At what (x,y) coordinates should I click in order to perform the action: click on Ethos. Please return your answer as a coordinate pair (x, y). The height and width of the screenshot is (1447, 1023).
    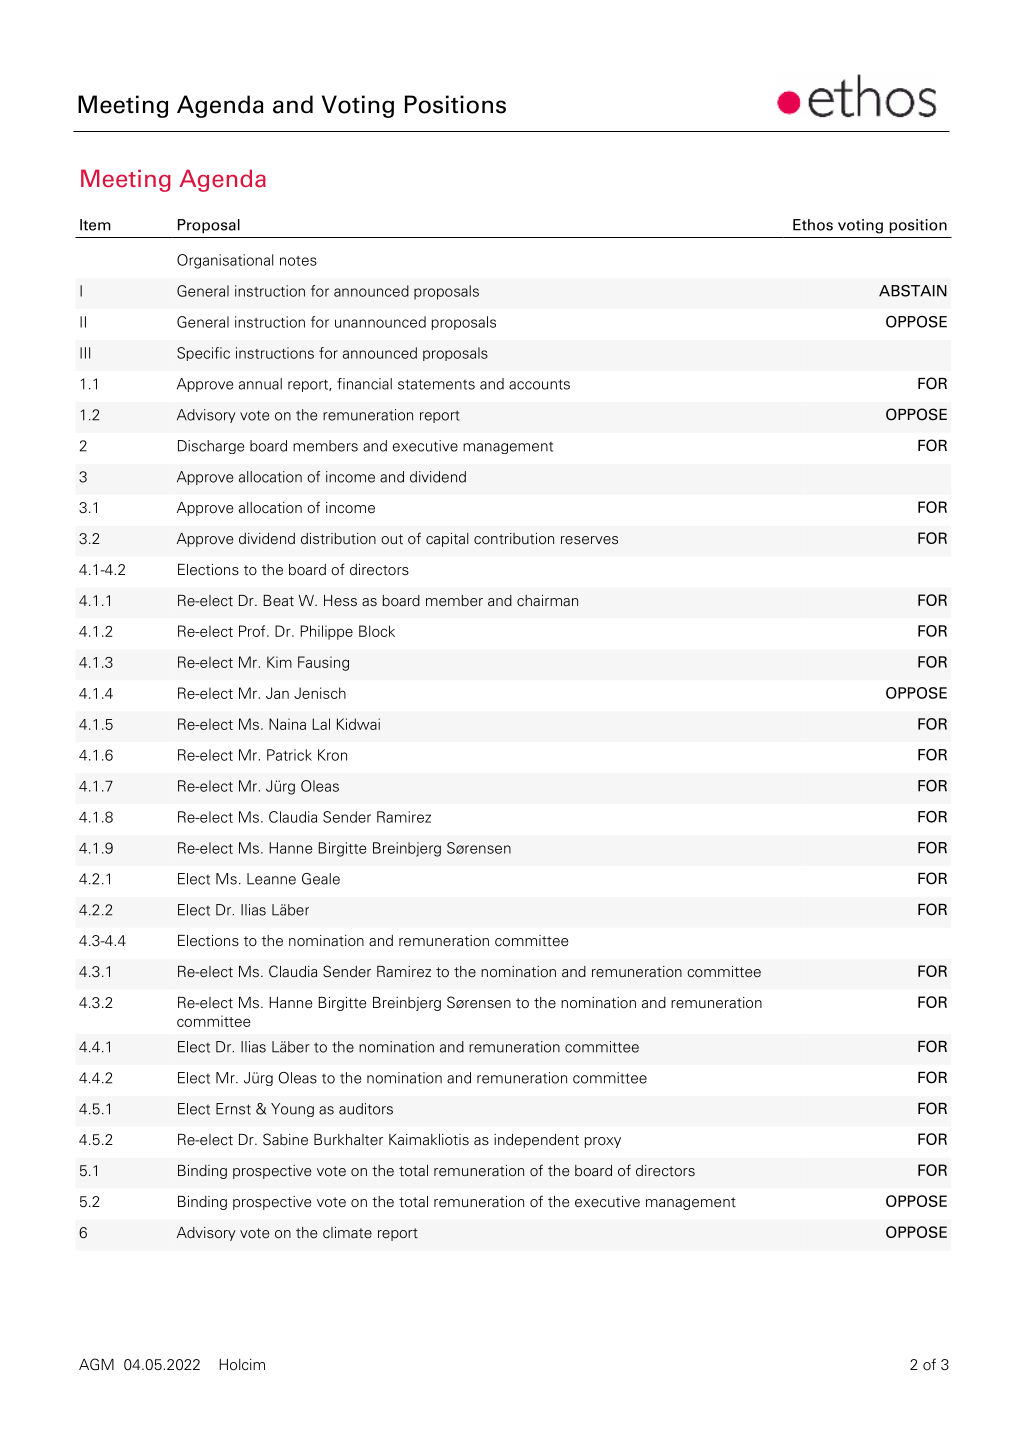
    Looking at the image, I should click on (813, 225).
